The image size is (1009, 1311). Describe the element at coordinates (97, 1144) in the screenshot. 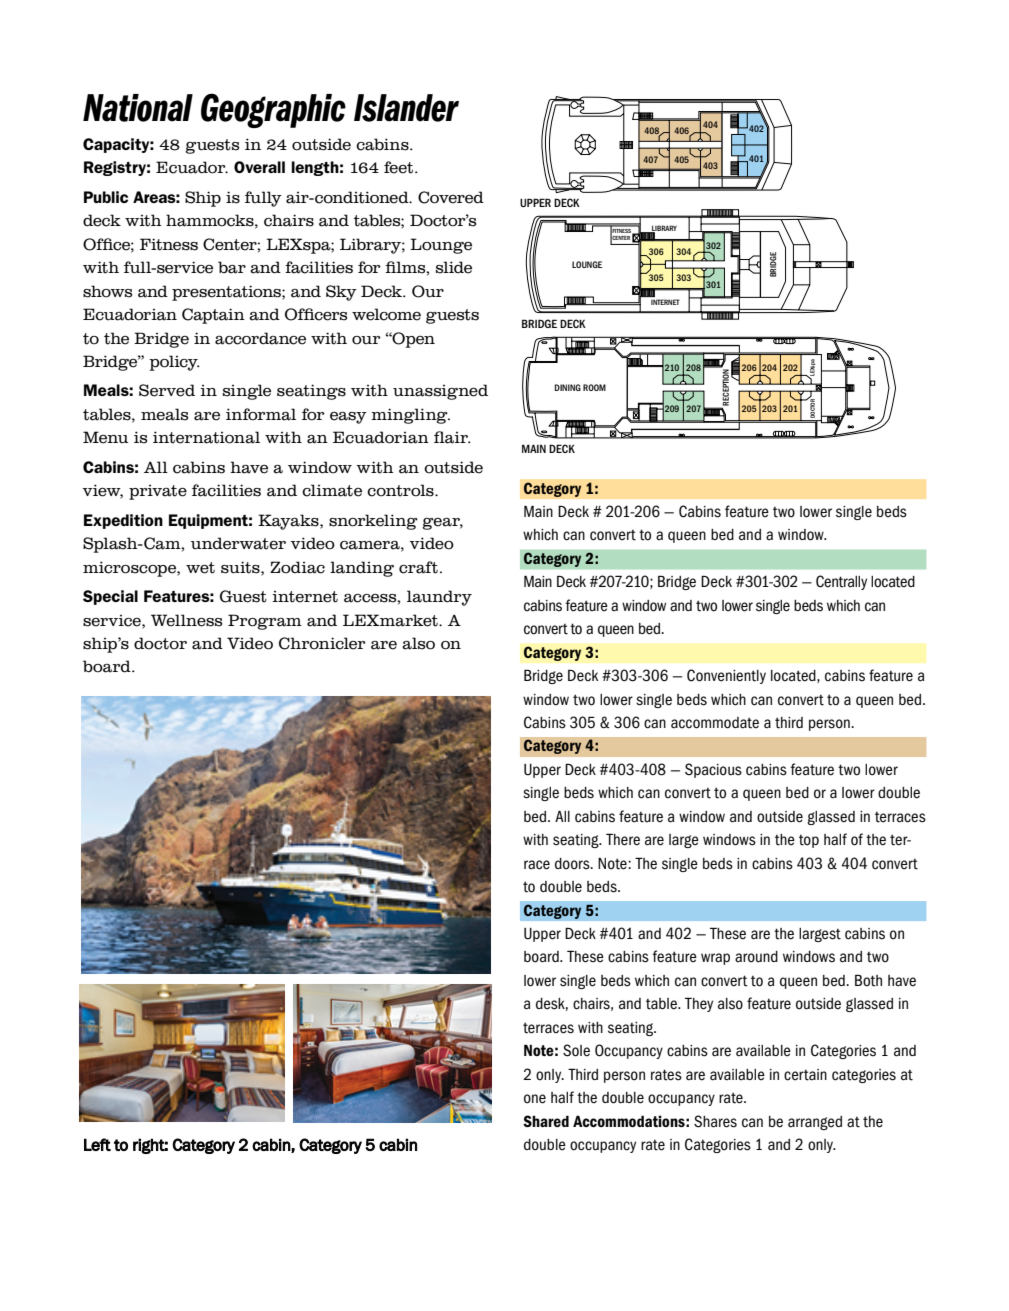

I see `Left` at that location.
